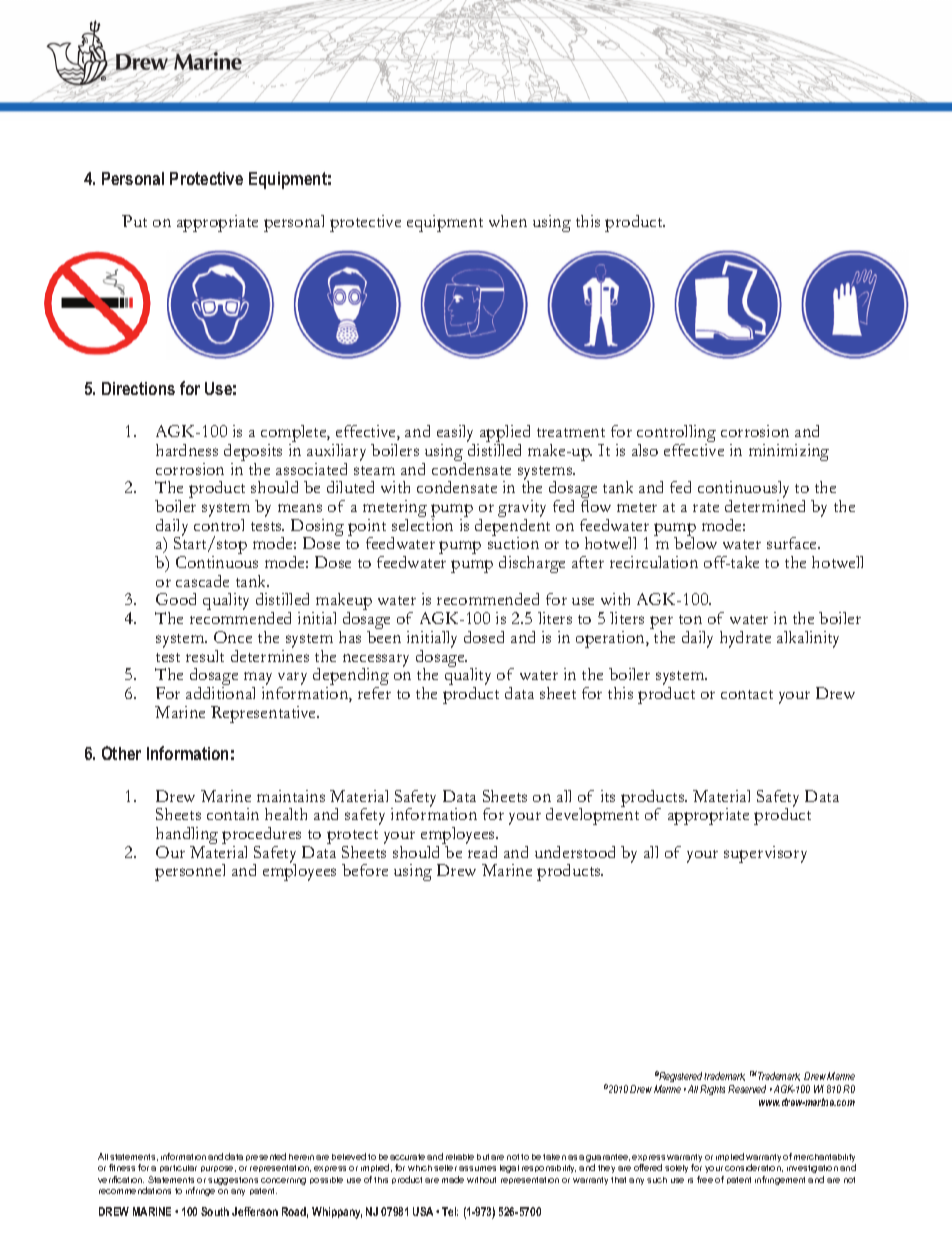 This screenshot has height=1233, width=952. What do you see at coordinates (134, 221) in the screenshot?
I see `Put` at bounding box center [134, 221].
